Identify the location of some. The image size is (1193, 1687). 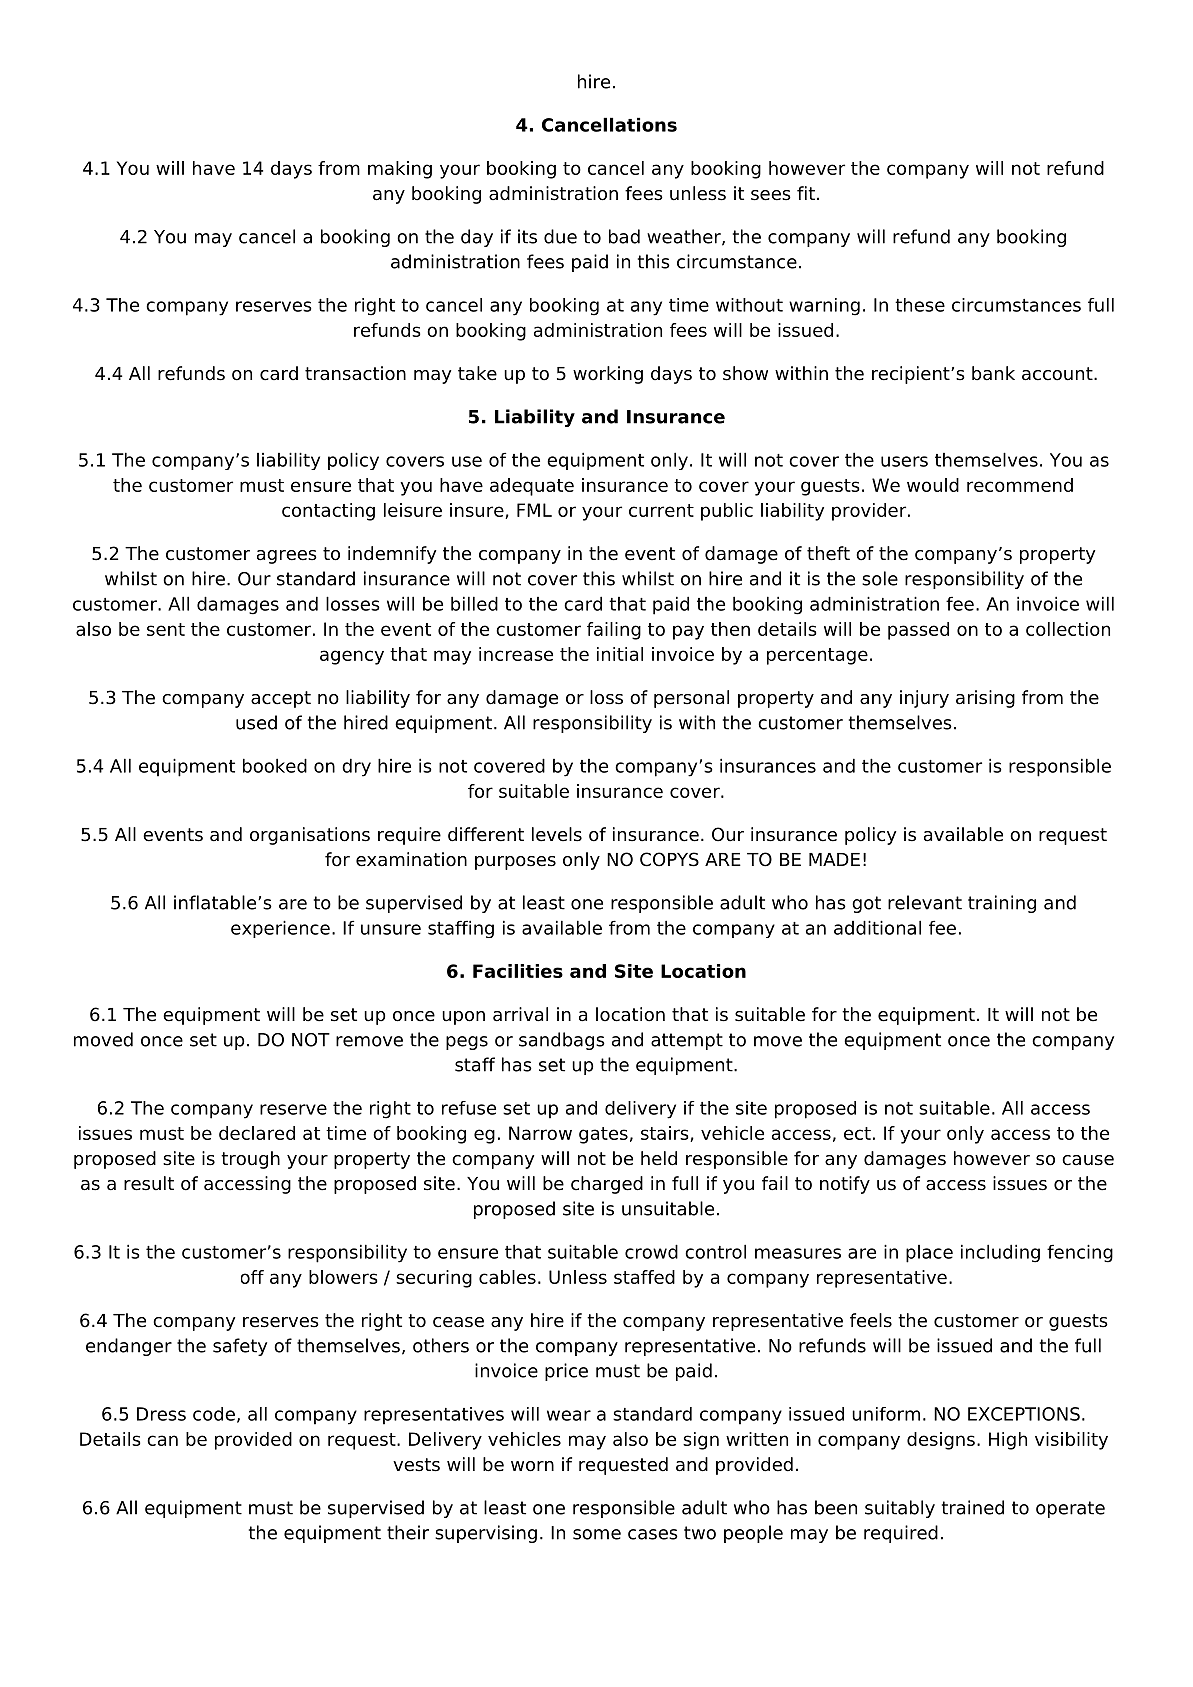
(597, 1534).
